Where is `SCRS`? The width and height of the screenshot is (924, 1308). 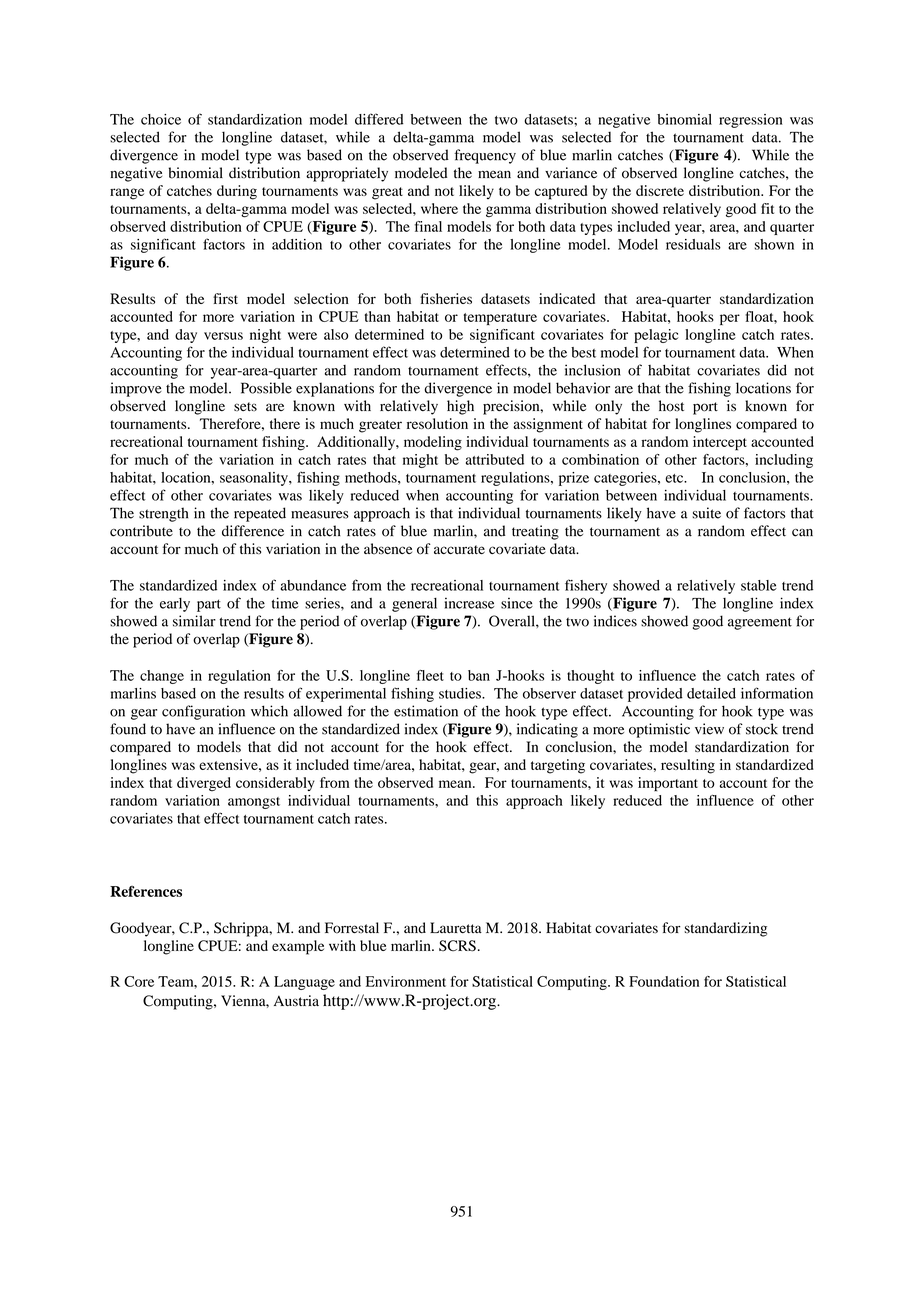 SCRS is located at coordinates (457, 946).
